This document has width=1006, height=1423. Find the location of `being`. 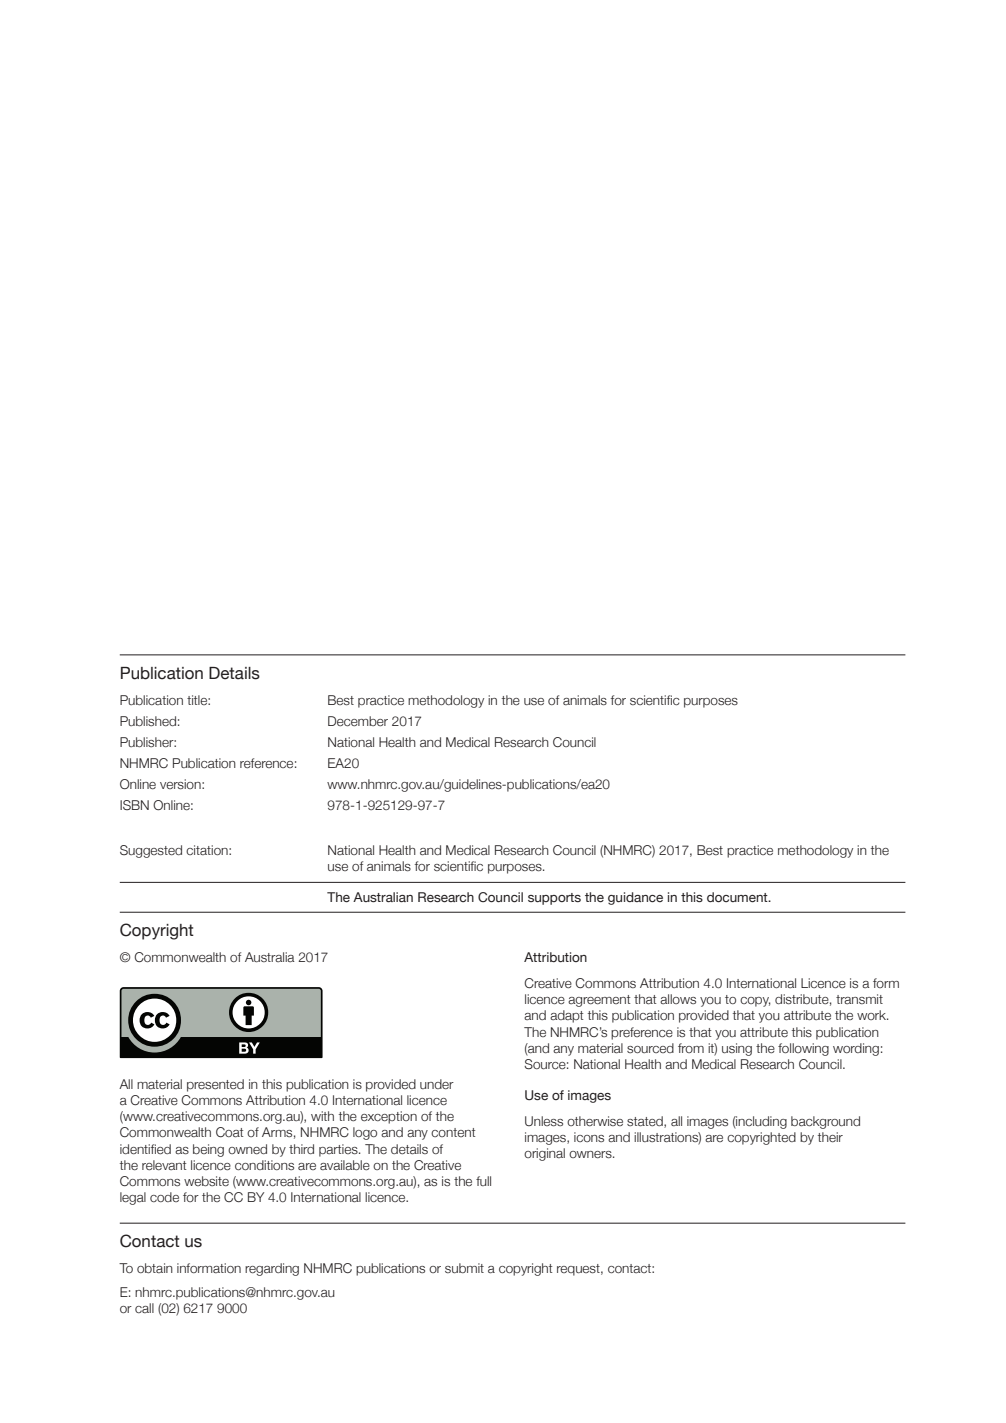

being is located at coordinates (208, 1150).
